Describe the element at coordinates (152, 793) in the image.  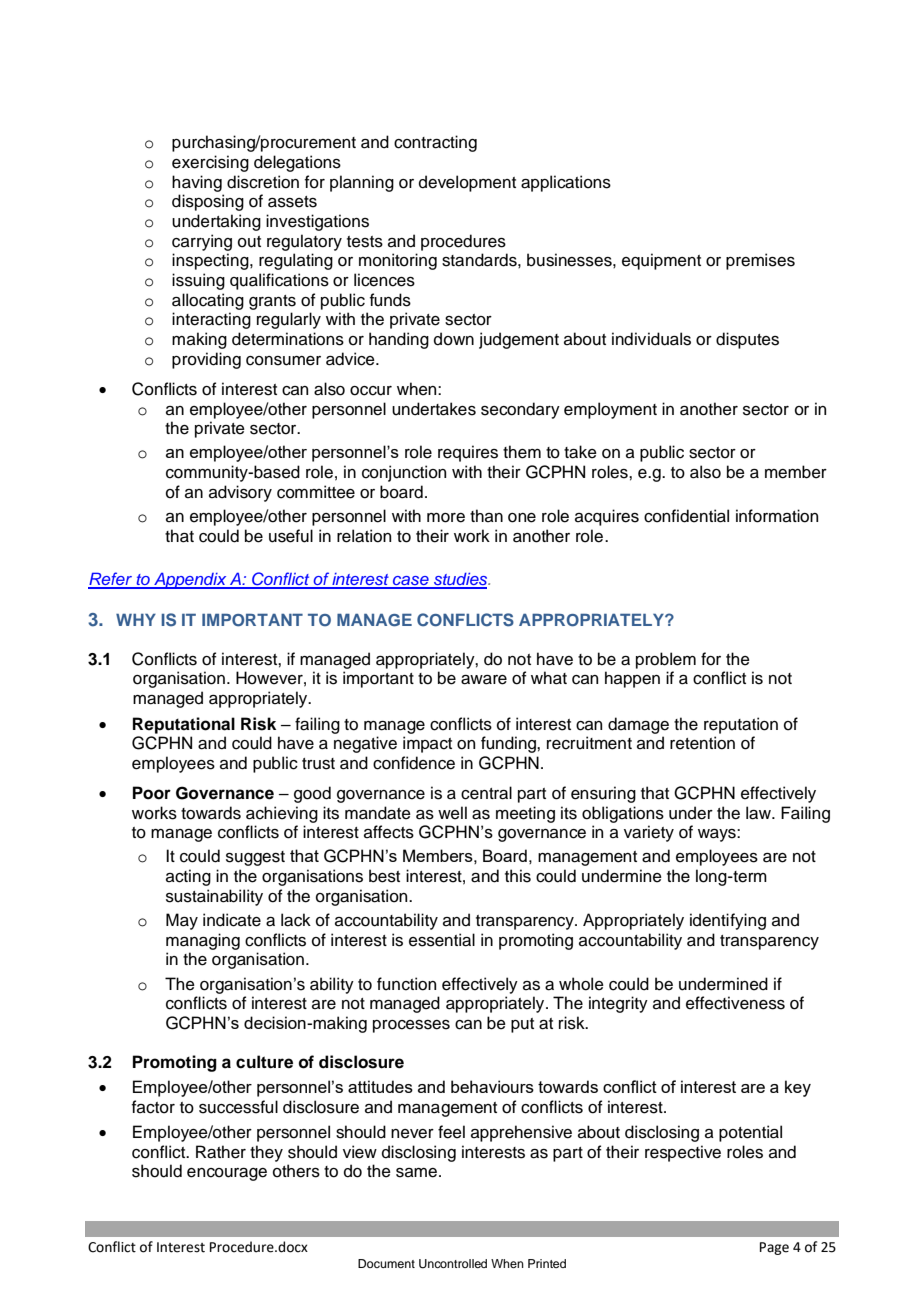
I see `Poor` at that location.
